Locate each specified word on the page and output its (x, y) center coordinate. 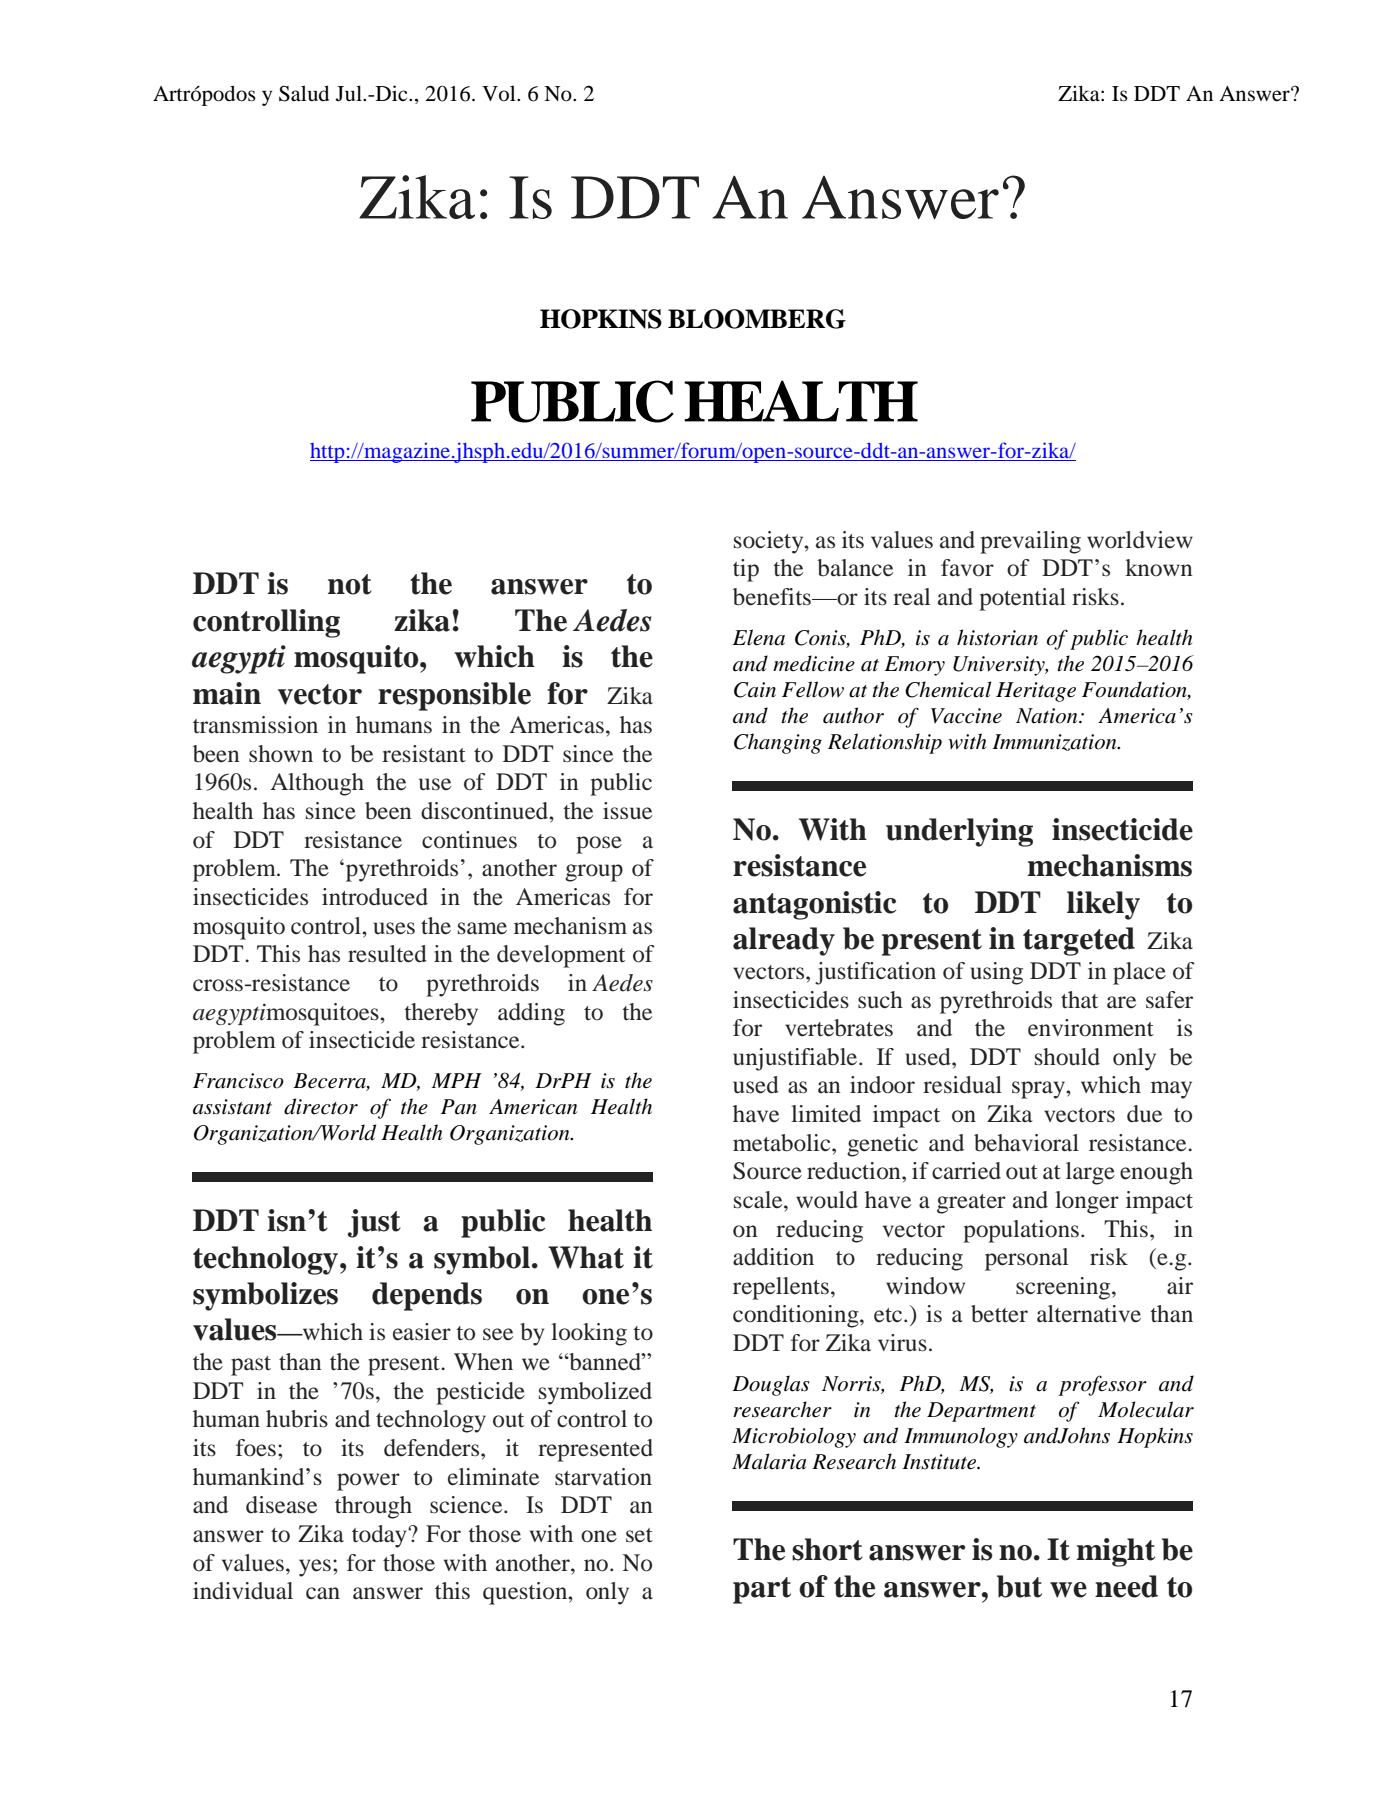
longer (1087, 1202)
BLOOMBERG (757, 319)
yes (315, 1568)
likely (1103, 905)
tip (746, 570)
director (321, 1106)
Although (317, 784)
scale (759, 1200)
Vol (500, 93)
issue (627, 811)
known (1159, 568)
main (227, 693)
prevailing (1030, 542)
